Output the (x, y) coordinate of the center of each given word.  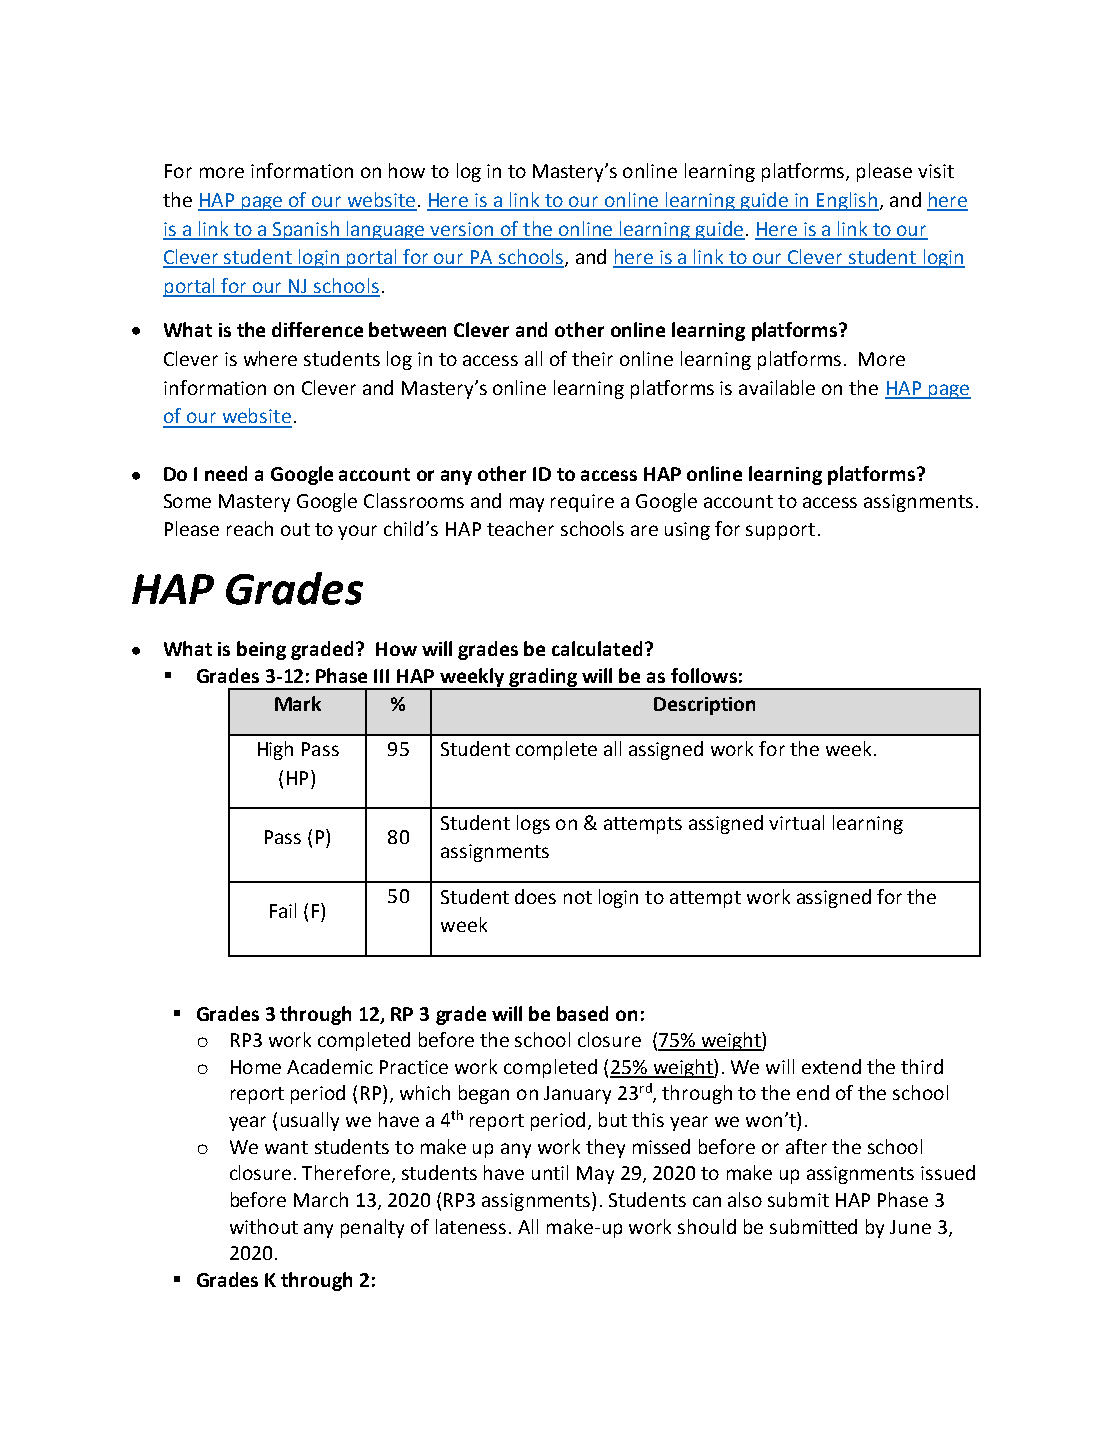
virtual (796, 822)
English (847, 201)
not (578, 897)
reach (250, 528)
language (386, 230)
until (550, 1172)
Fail (283, 910)
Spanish (306, 230)
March (321, 1199)
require (582, 503)
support (780, 531)
